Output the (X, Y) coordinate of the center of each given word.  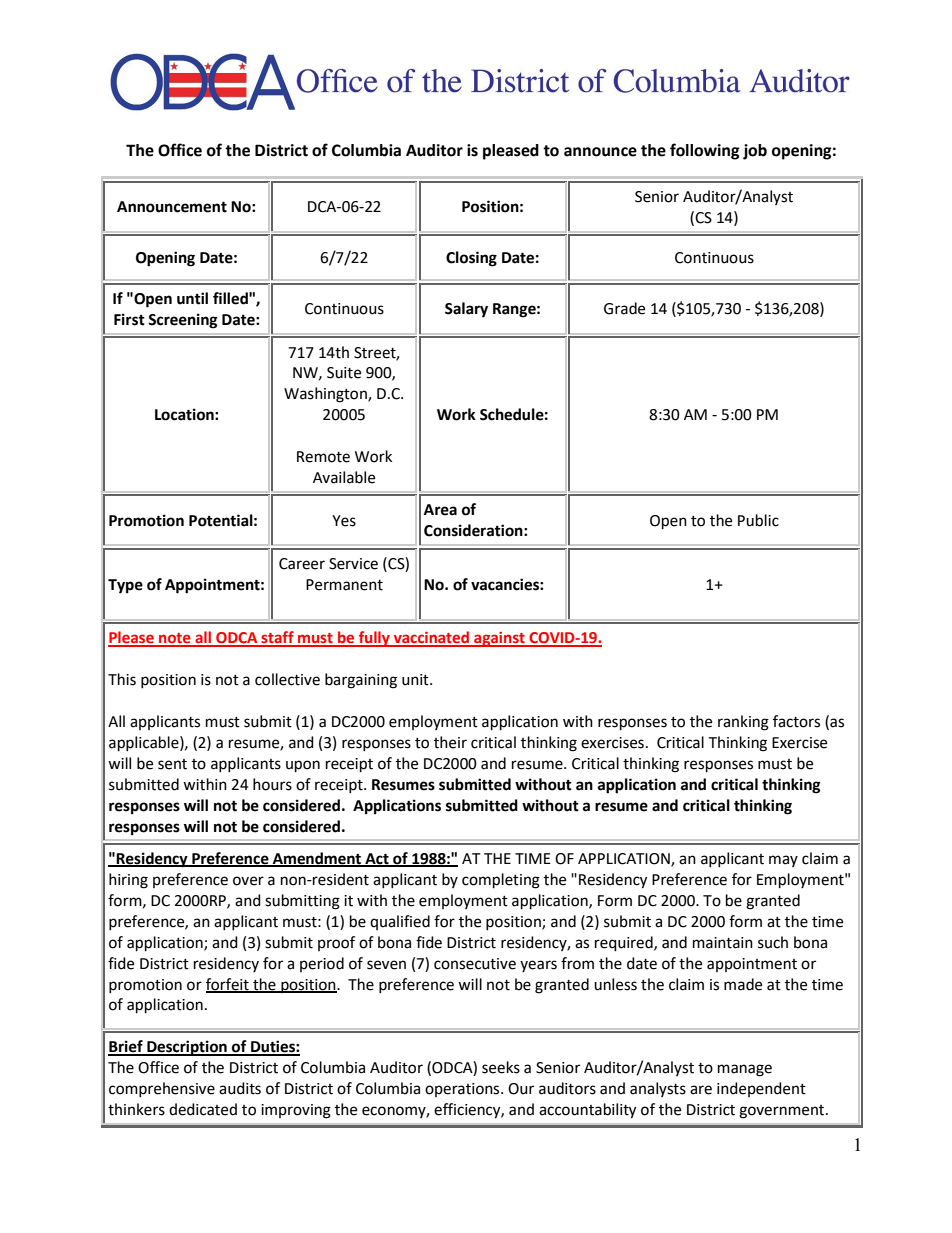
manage (745, 1070)
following (705, 151)
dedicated (203, 1109)
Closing (471, 259)
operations (463, 1090)
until (192, 298)
